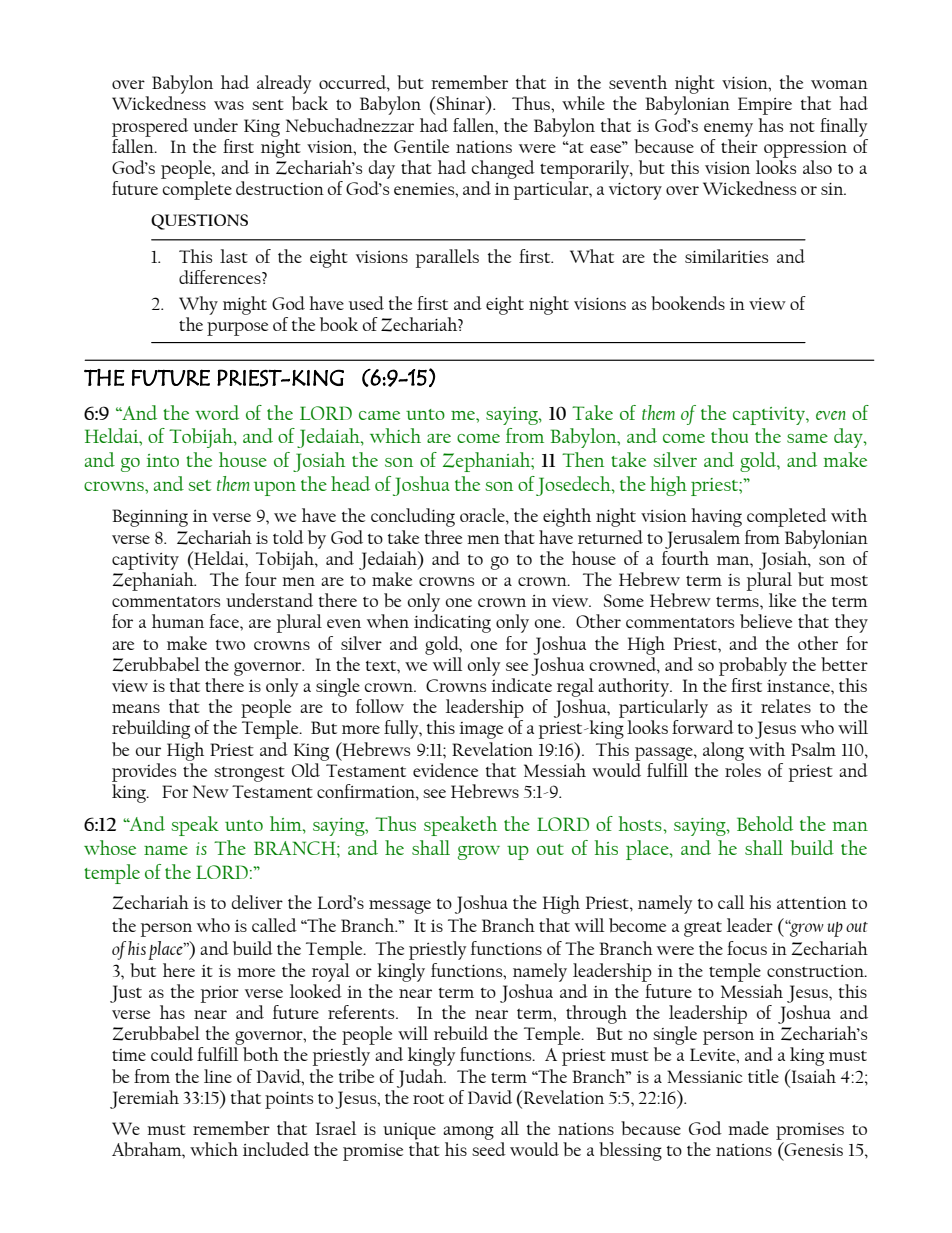 This screenshot has width=952, height=1233. Describe the element at coordinates (379, 415) in the screenshot. I see `came` at that location.
